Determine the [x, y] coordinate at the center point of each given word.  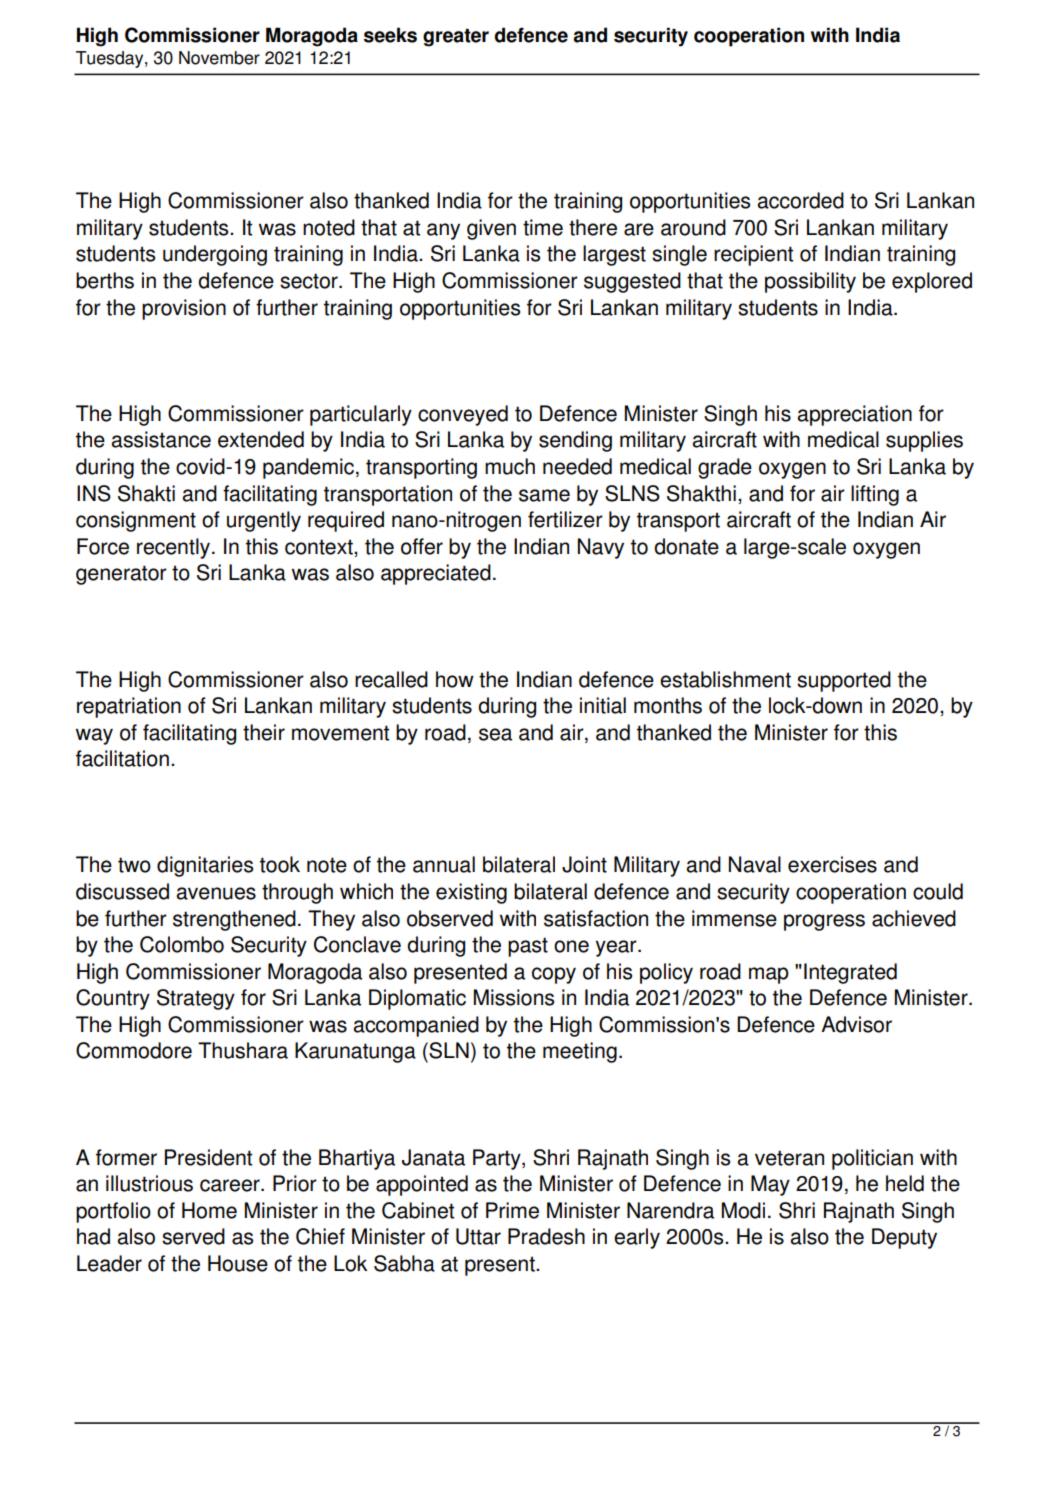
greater [456, 38]
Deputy [904, 1238]
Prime [512, 1210]
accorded [800, 200]
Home [209, 1210]
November [219, 58]
